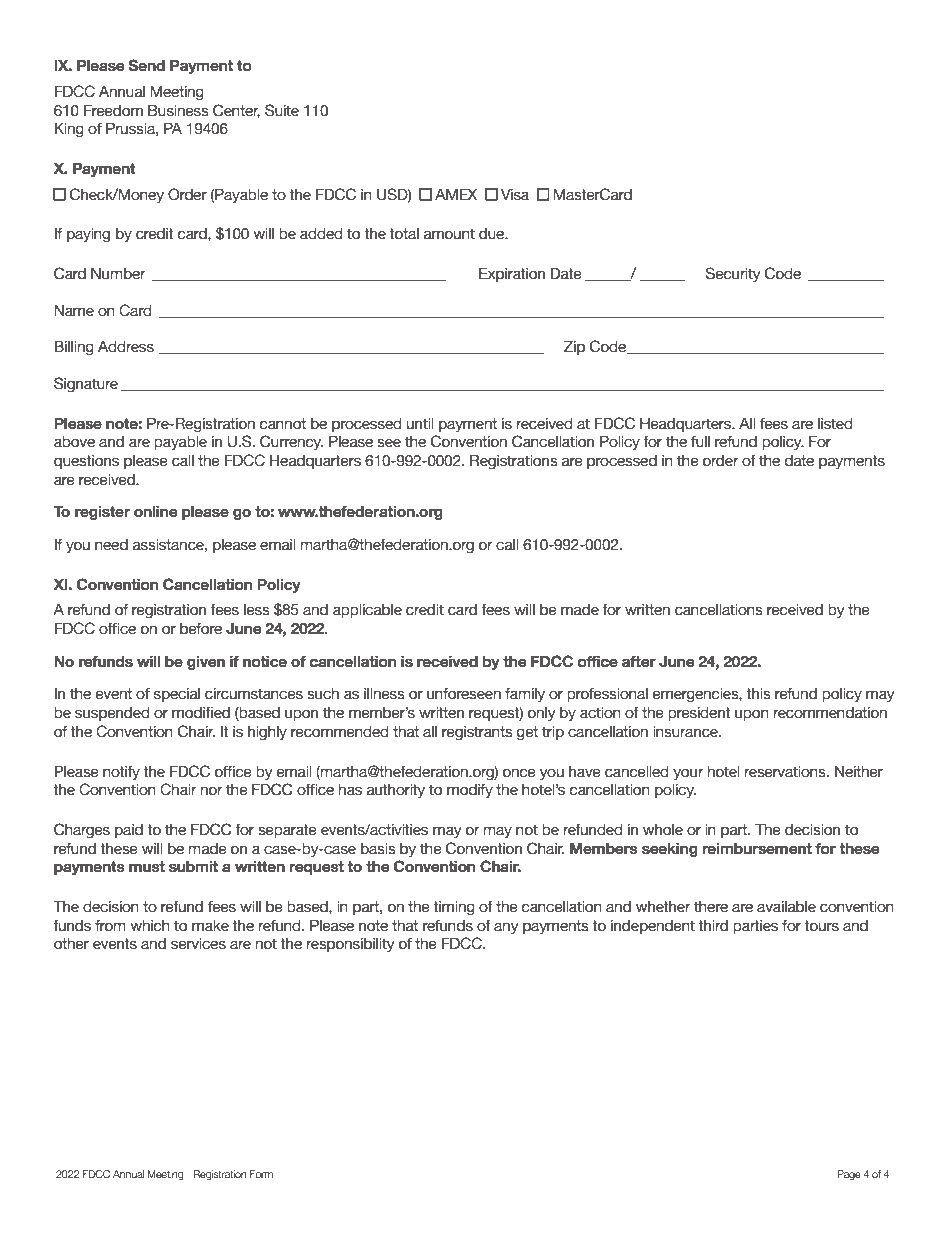  Describe the element at coordinates (835, 424) in the image. I see `listed` at that location.
